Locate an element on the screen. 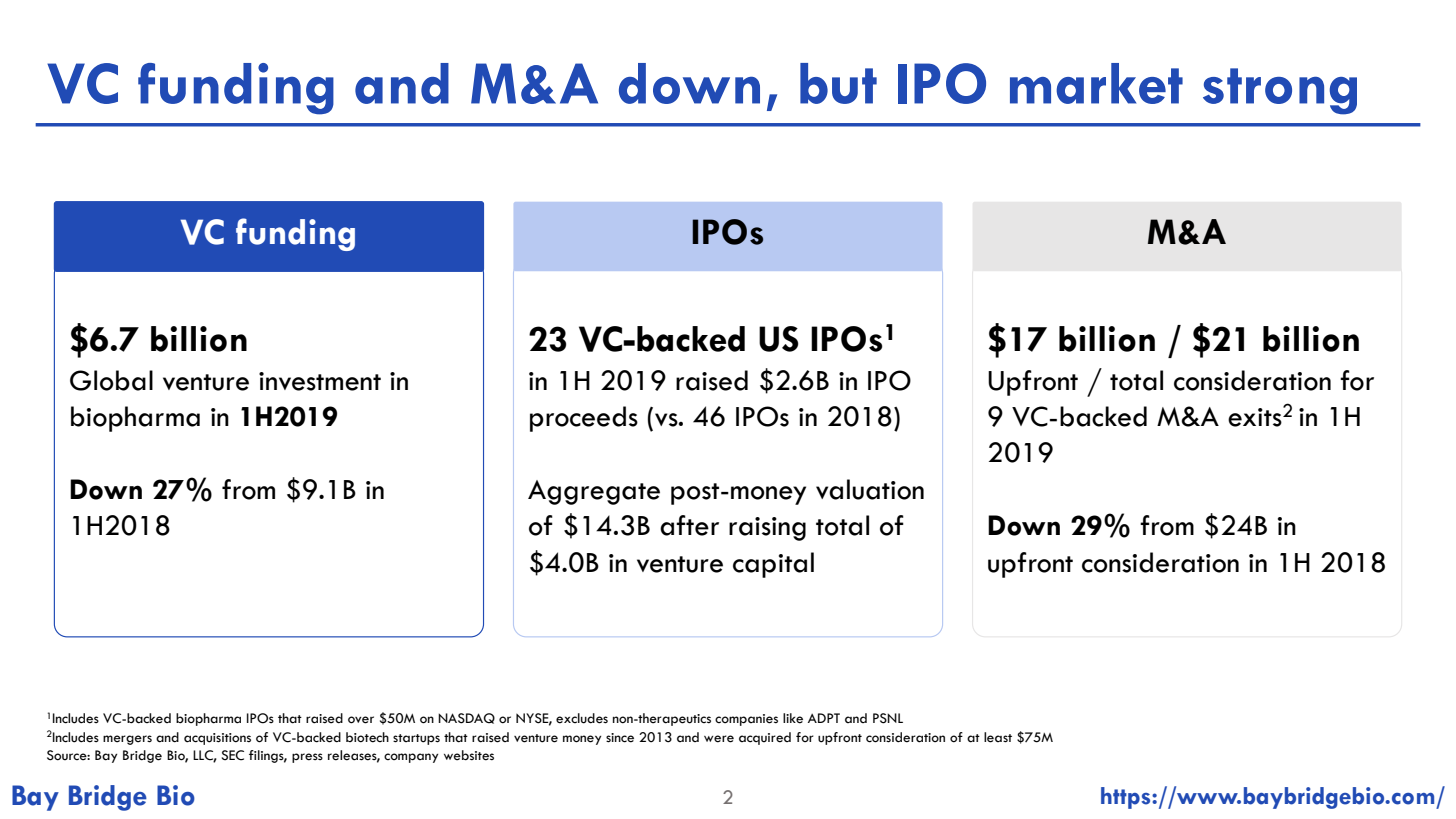 Image resolution: width=1456 pixels, height=819 pixels. proceeds is located at coordinates (584, 419).
